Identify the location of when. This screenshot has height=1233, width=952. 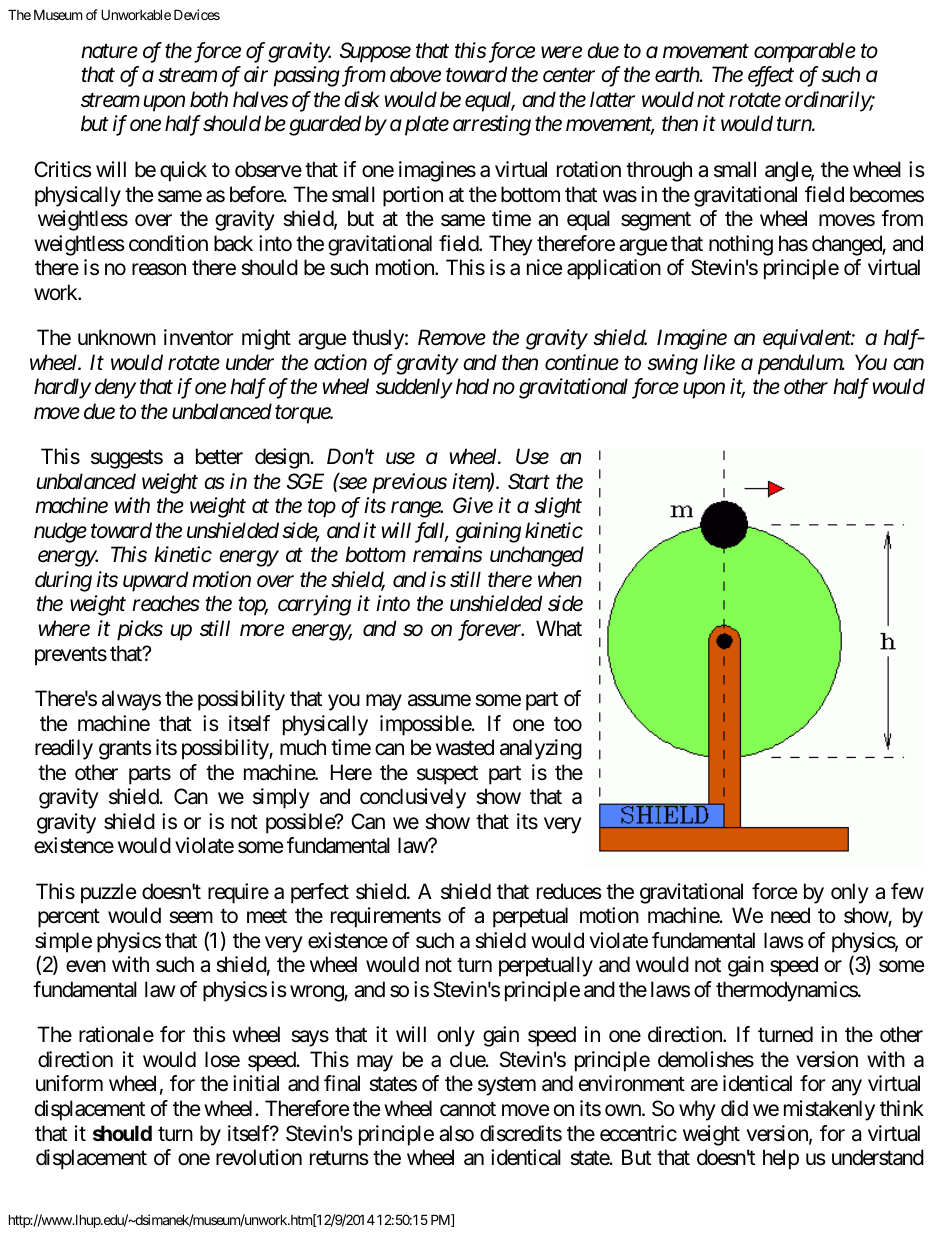
(560, 579).
